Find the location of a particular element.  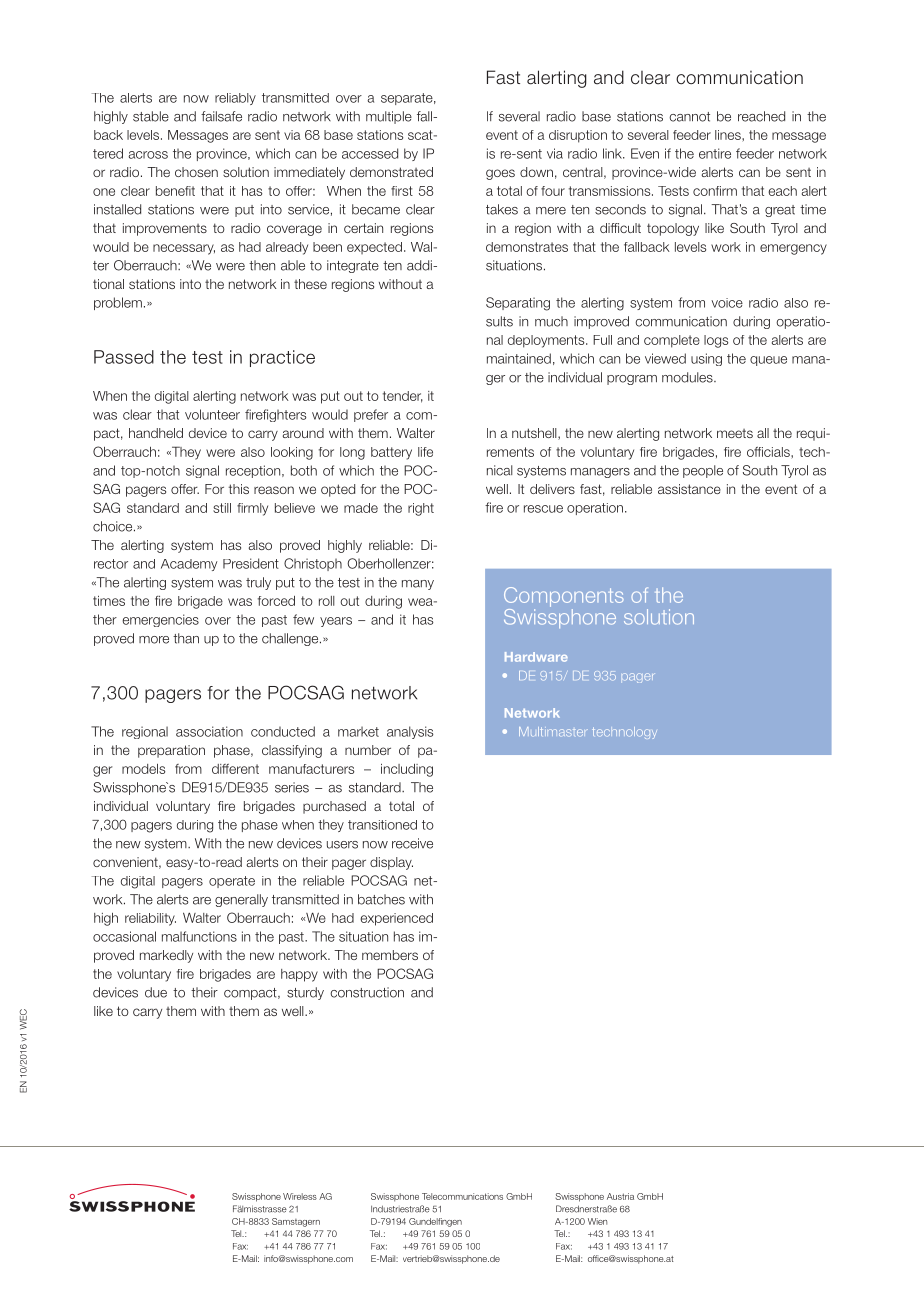

tender is located at coordinates (403, 397).
